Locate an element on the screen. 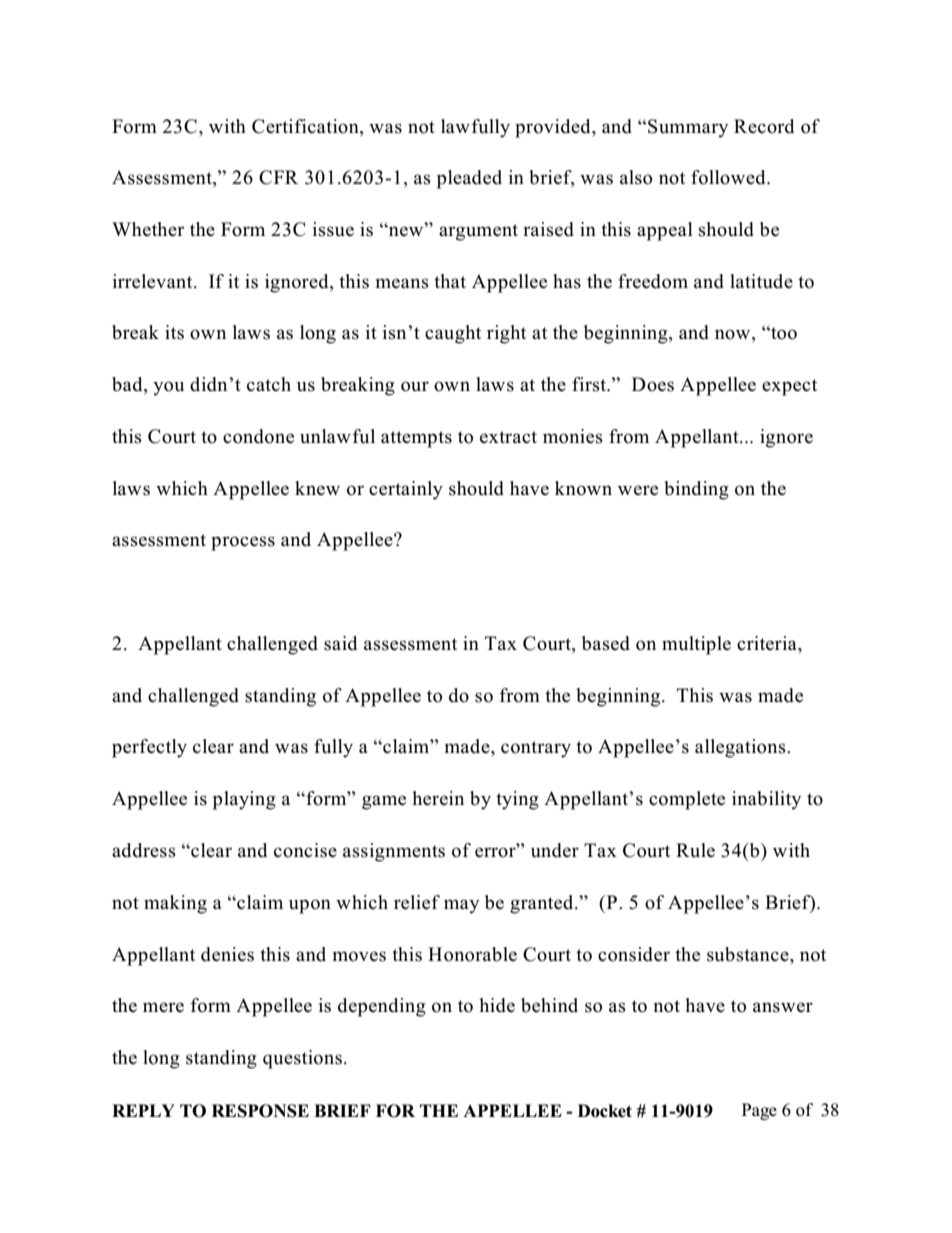 The height and width of the screenshot is (1233, 952). followed is located at coordinates (729, 177).
